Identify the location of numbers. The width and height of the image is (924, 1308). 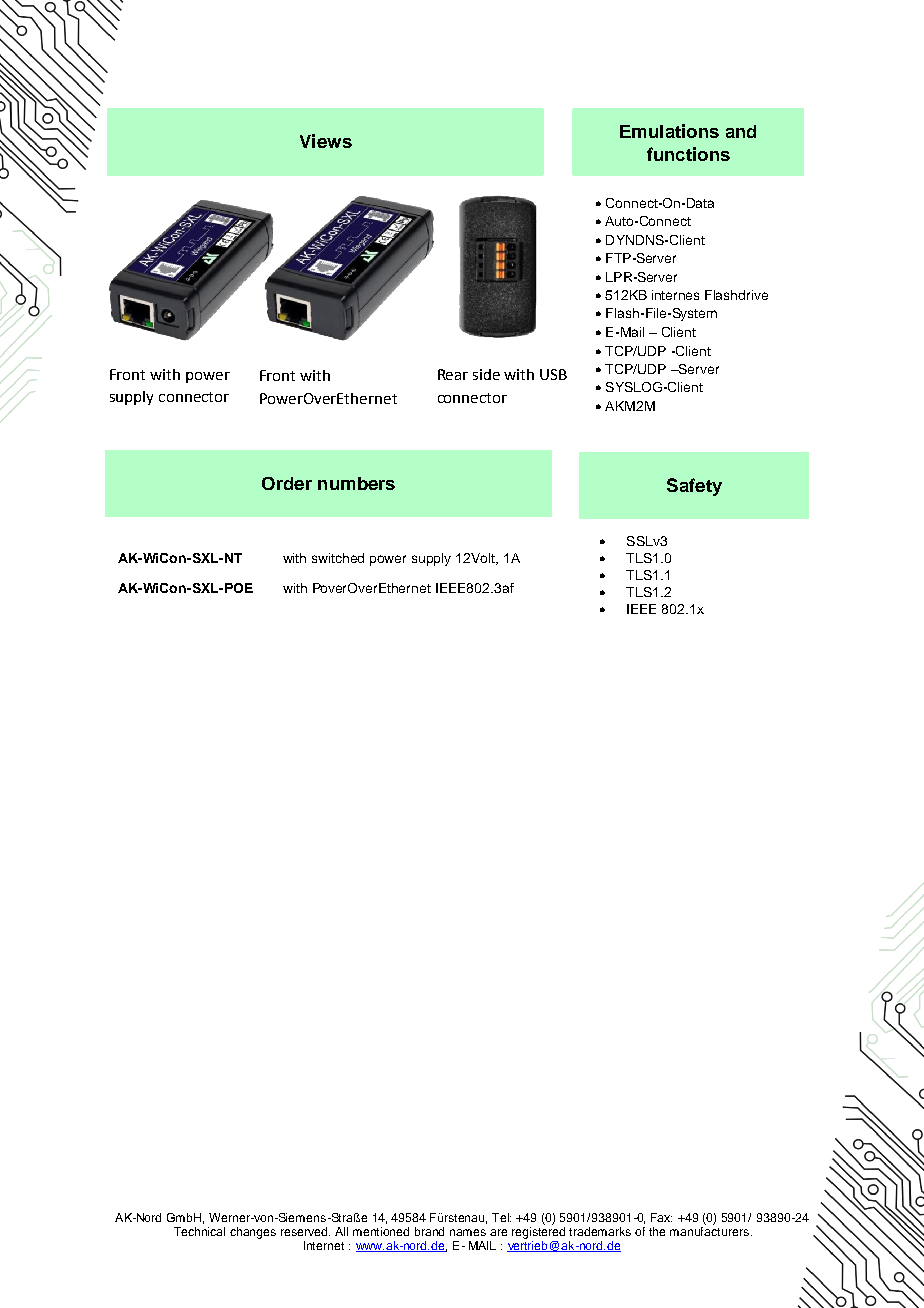
(356, 483).
